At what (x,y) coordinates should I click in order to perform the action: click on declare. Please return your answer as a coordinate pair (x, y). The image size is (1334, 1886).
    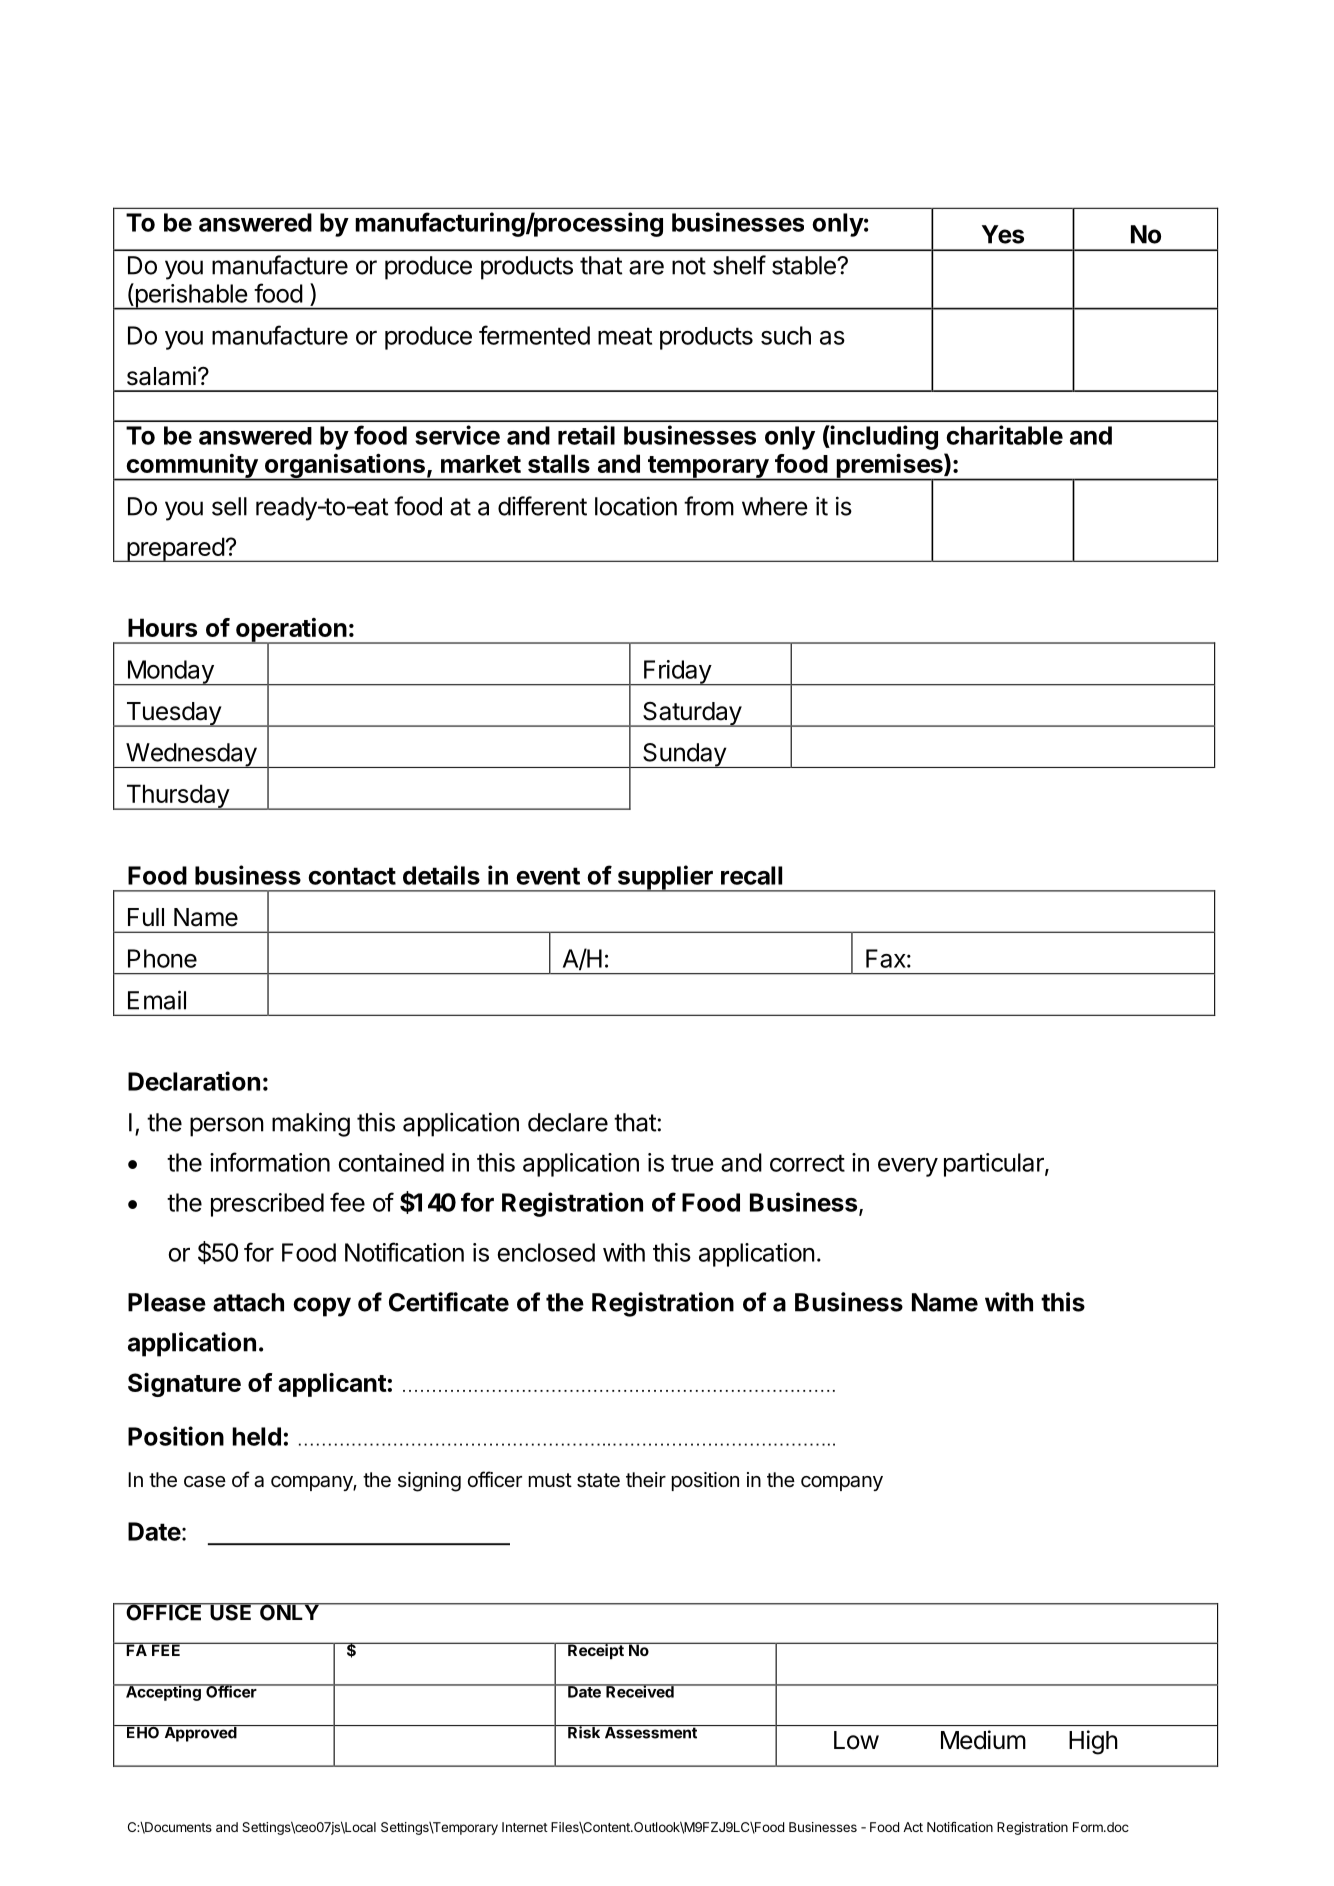
    Looking at the image, I should click on (568, 1122).
